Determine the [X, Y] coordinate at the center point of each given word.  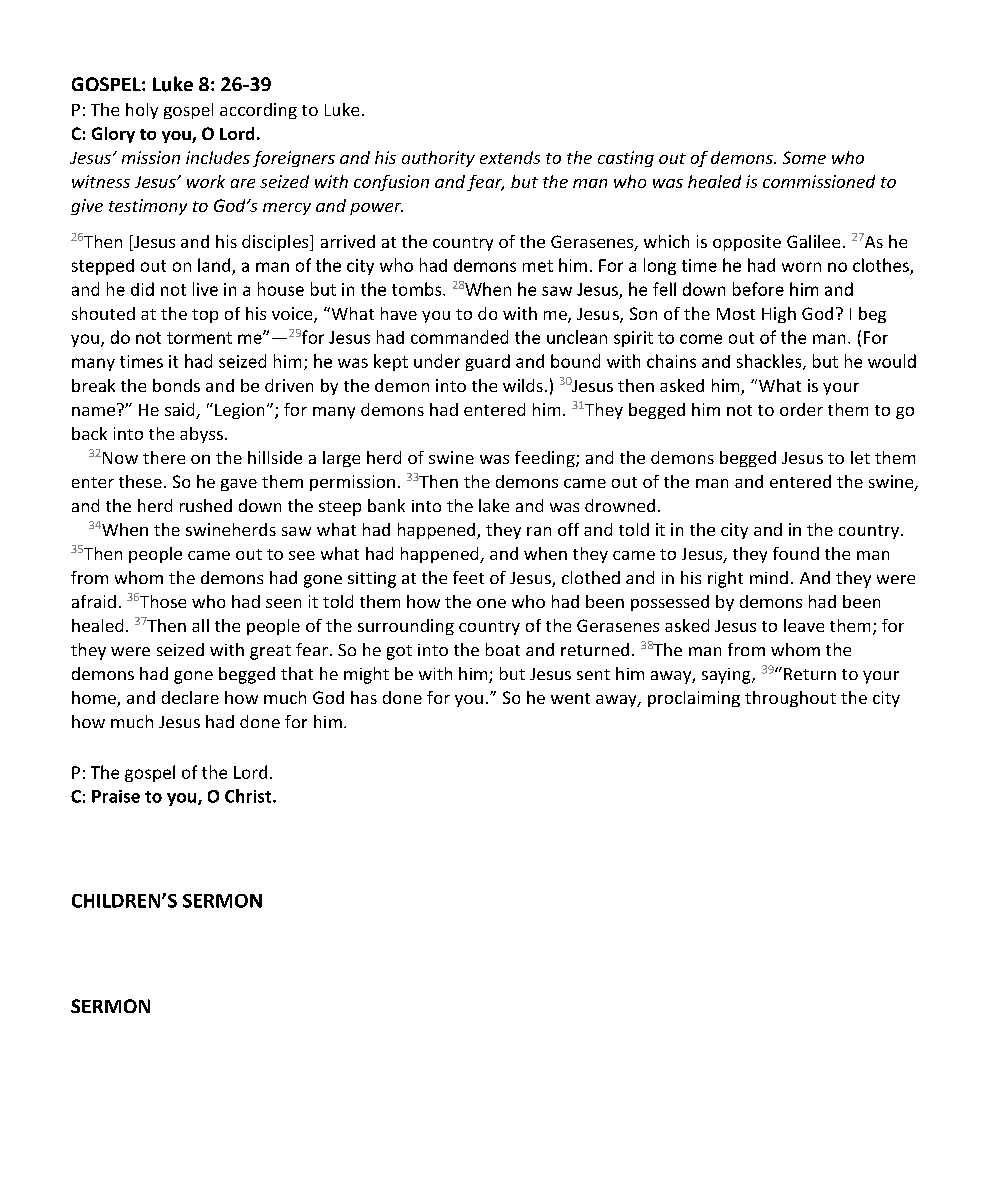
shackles [770, 362]
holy [142, 111]
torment [199, 338]
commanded [459, 337]
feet [468, 577]
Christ [249, 796]
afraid [94, 601]
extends [510, 157]
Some [804, 157]
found [796, 553]
